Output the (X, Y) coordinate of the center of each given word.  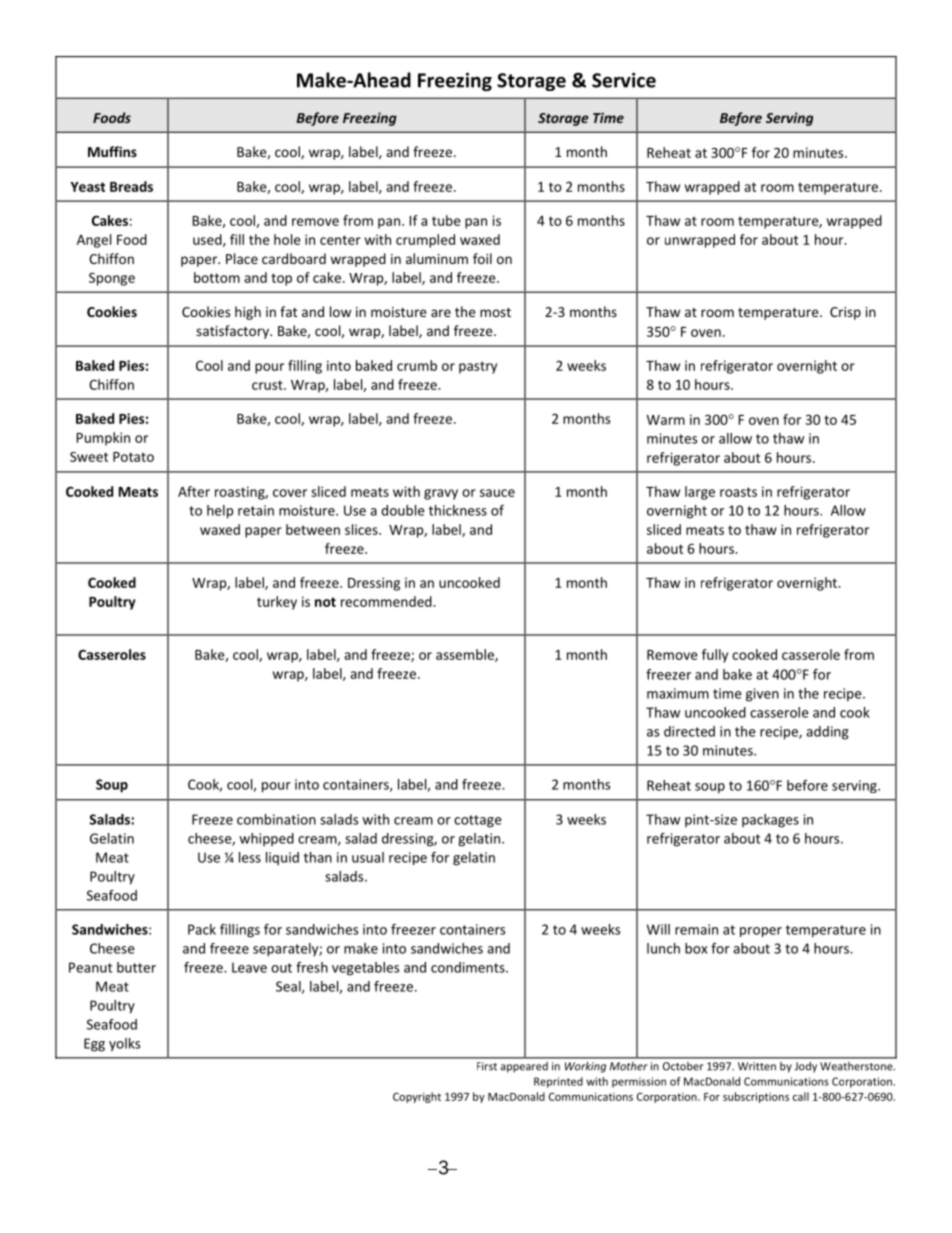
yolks (124, 1045)
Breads (131, 186)
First (487, 1066)
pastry (478, 367)
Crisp (845, 313)
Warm (666, 420)
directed (689, 731)
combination (276, 819)
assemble (466, 655)
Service (624, 80)
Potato (133, 457)
